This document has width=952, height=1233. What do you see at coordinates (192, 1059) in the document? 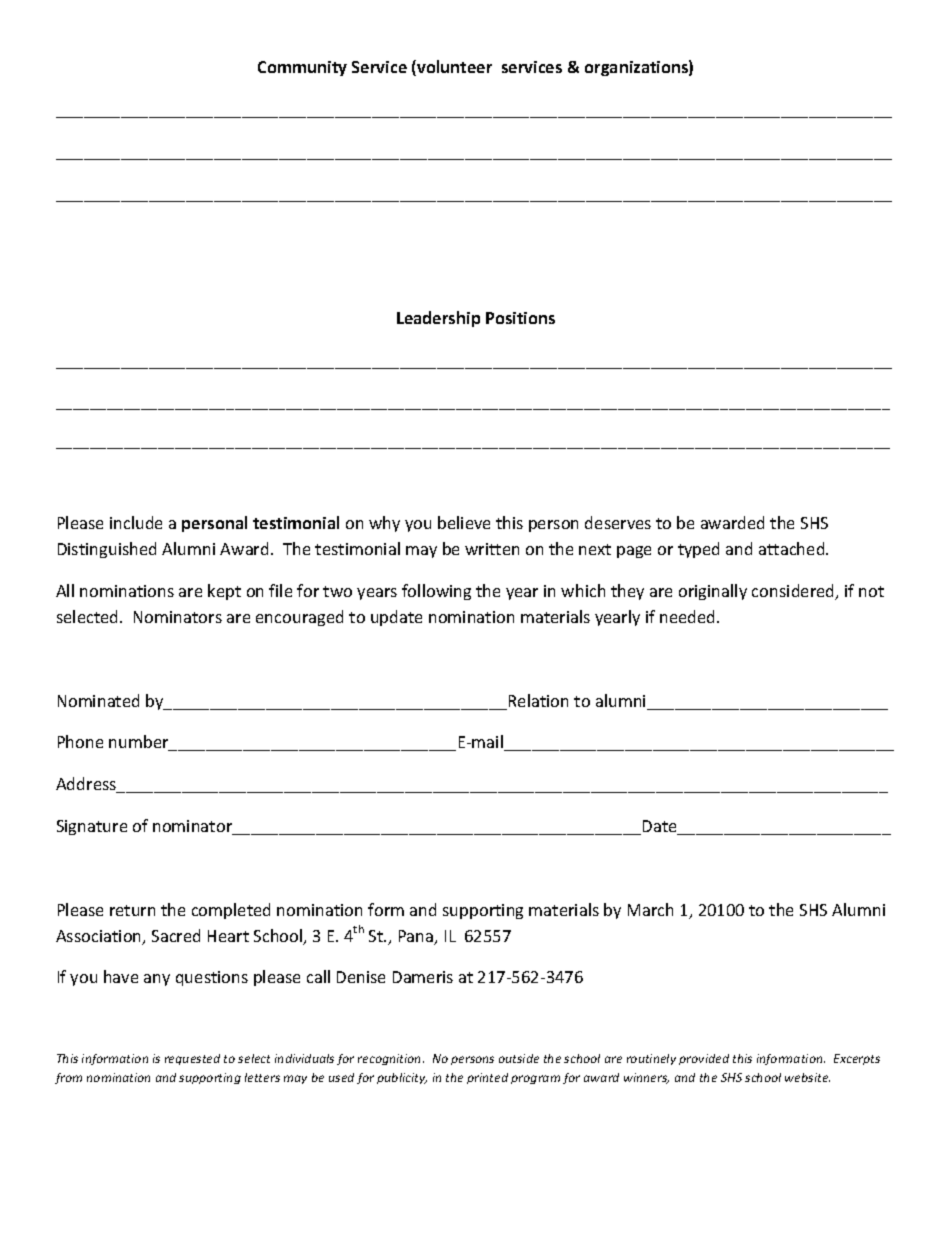
I see `requested` at bounding box center [192, 1059].
